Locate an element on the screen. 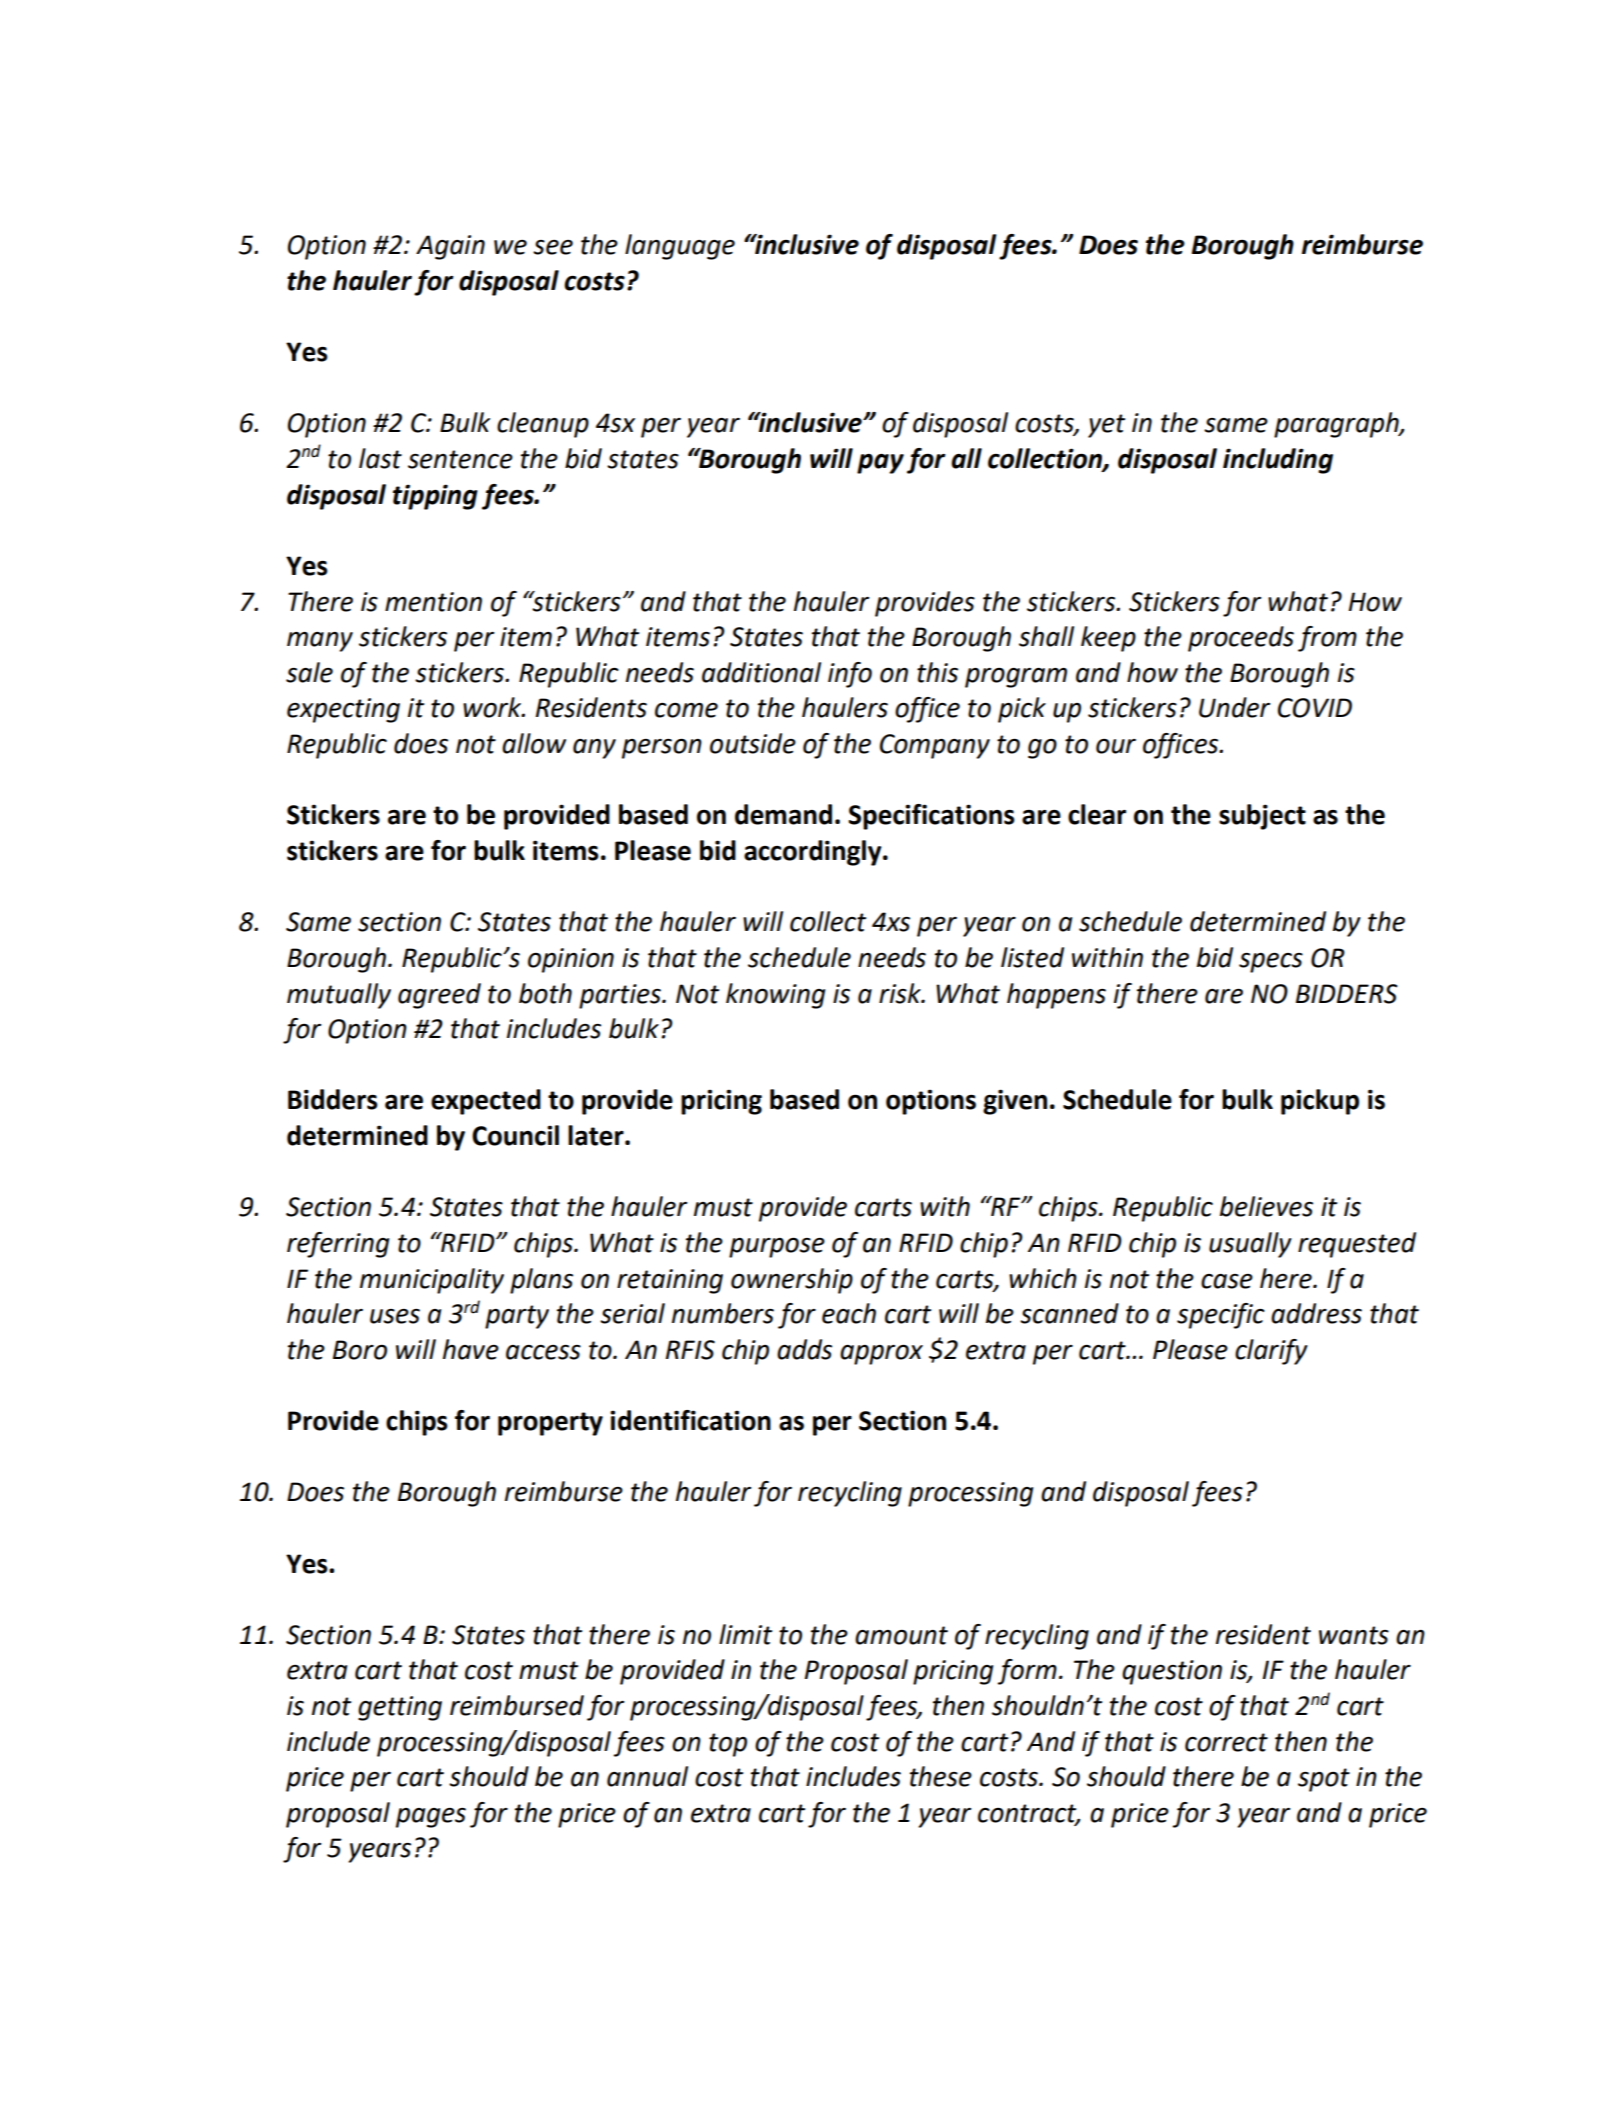 This screenshot has height=2101, width=1623. subject is located at coordinates (1262, 817).
